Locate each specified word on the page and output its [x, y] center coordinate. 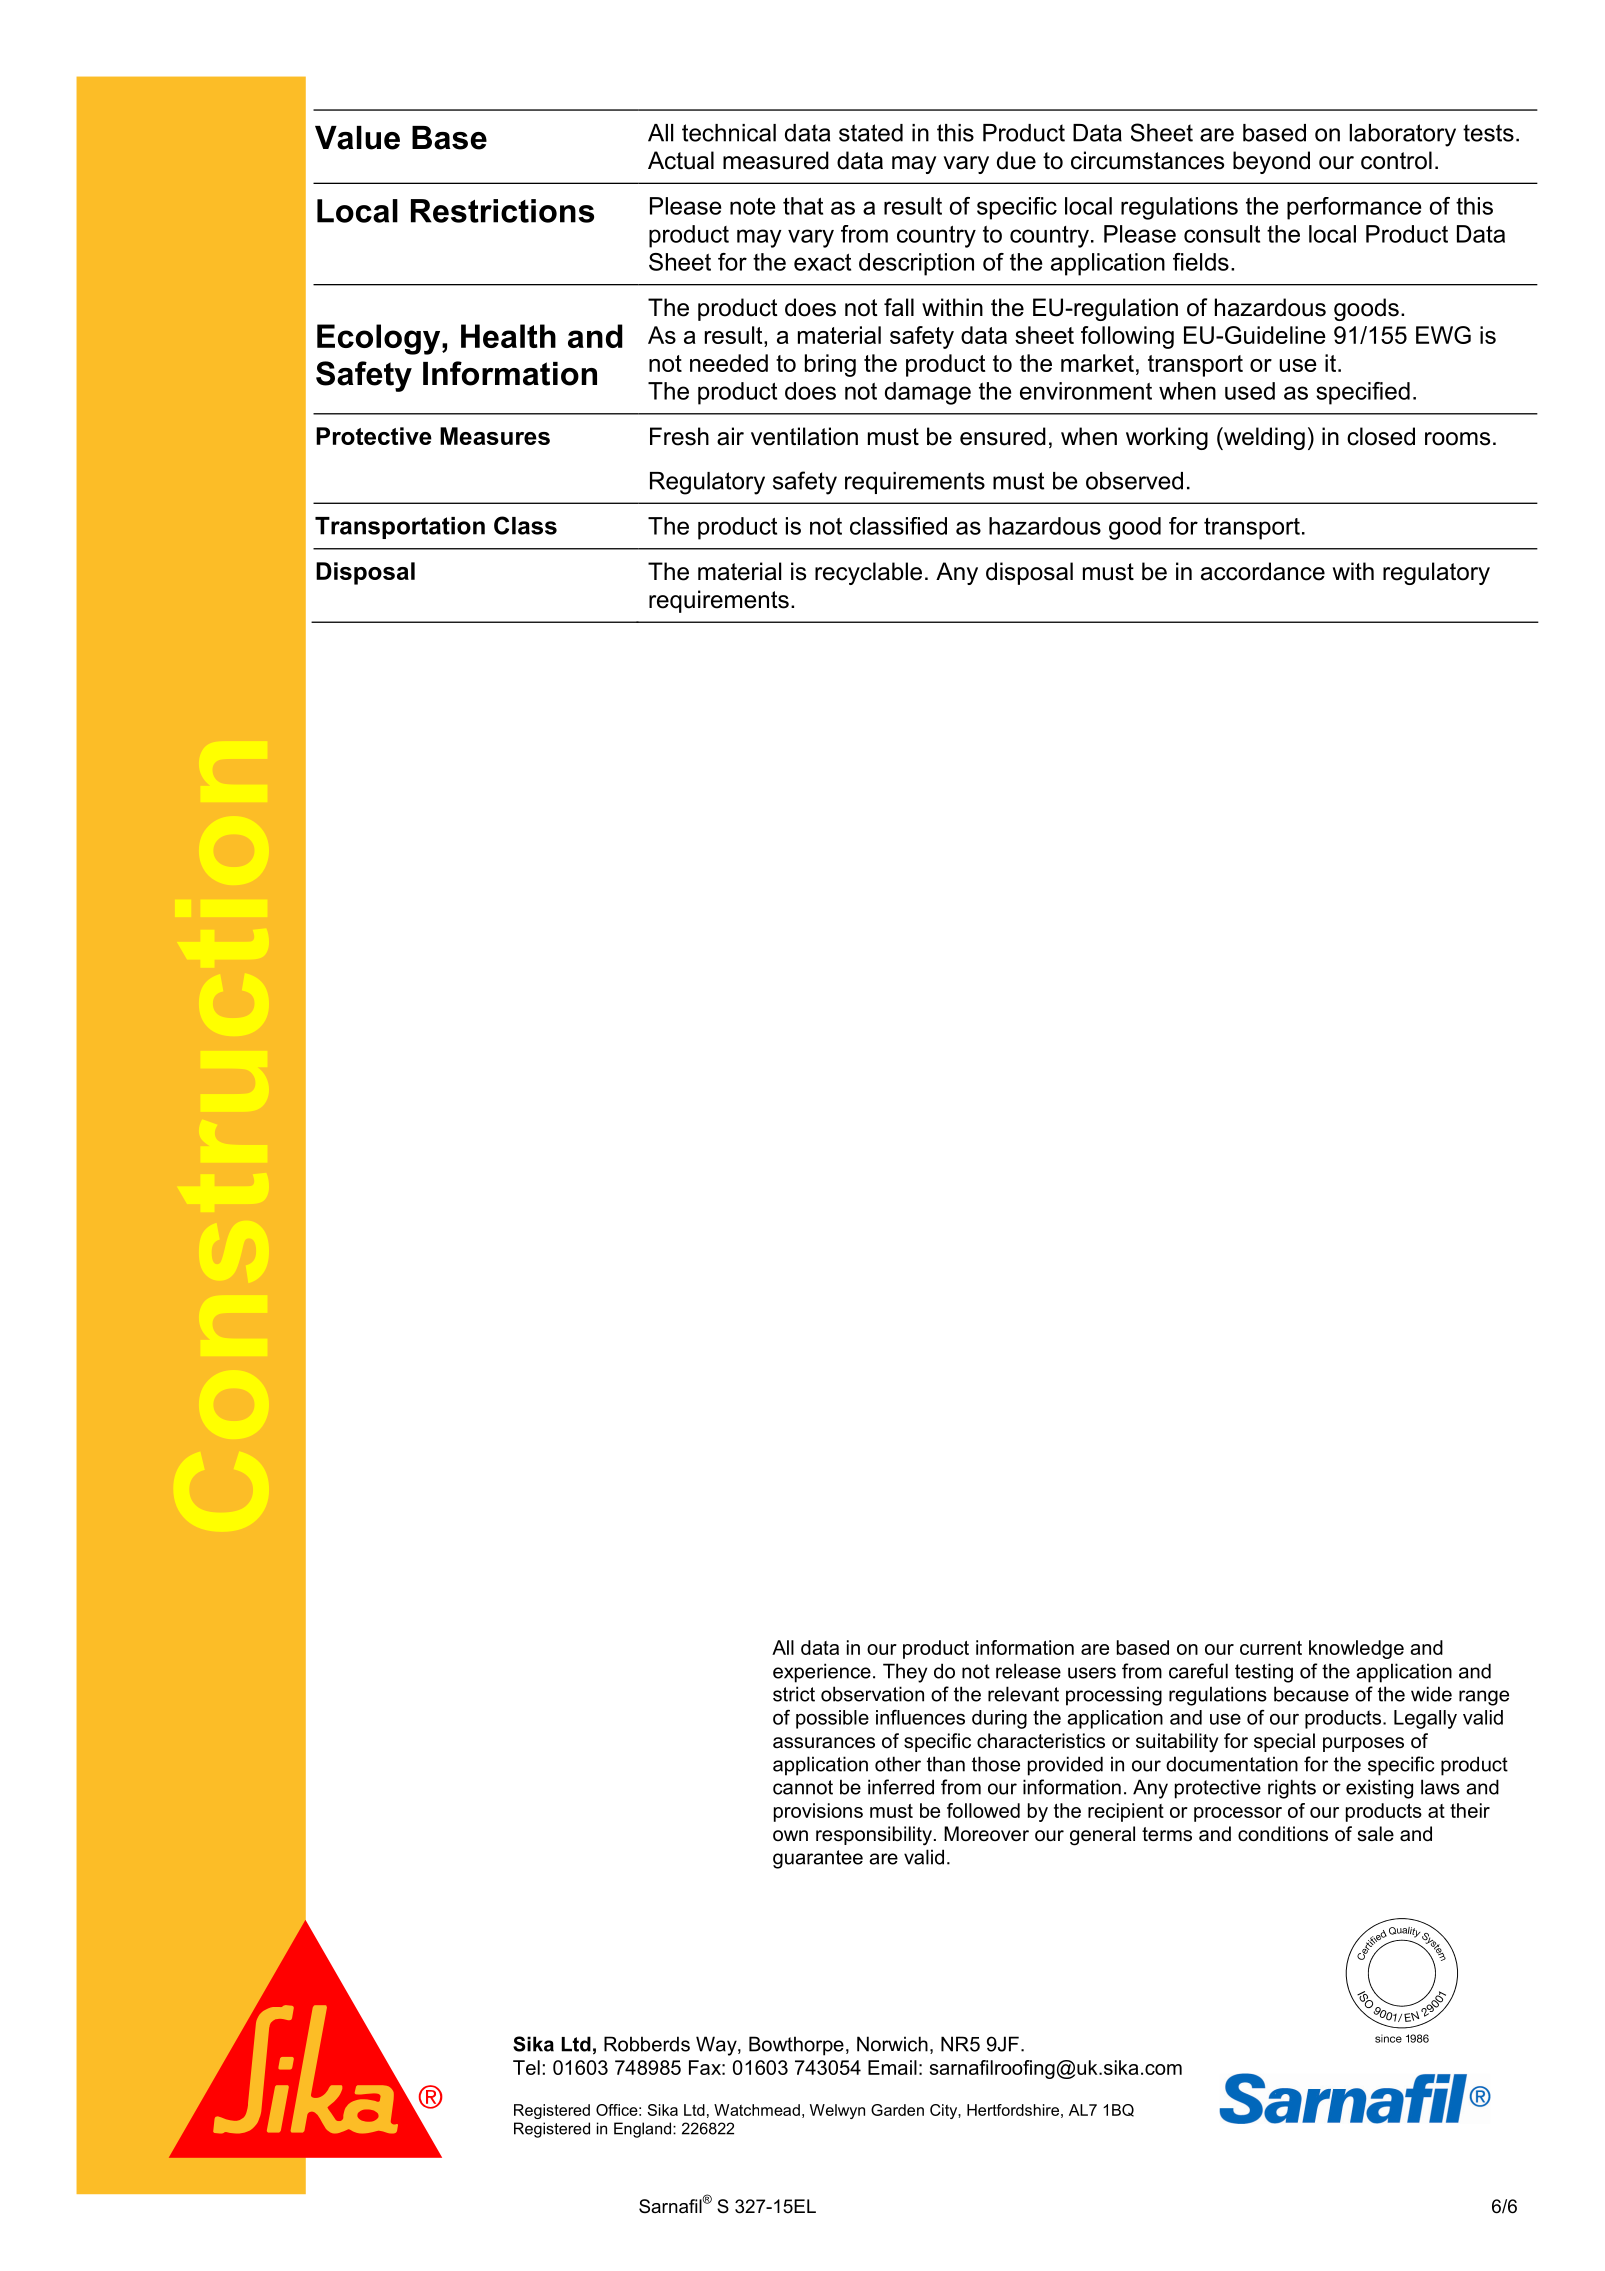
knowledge [1356, 1649]
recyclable [868, 573]
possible [832, 1719]
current [1271, 1648]
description [916, 264]
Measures [495, 436]
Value [357, 138]
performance [1354, 208]
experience [822, 1673]
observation [872, 1694]
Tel [526, 2067]
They [905, 1673]
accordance [1263, 571]
